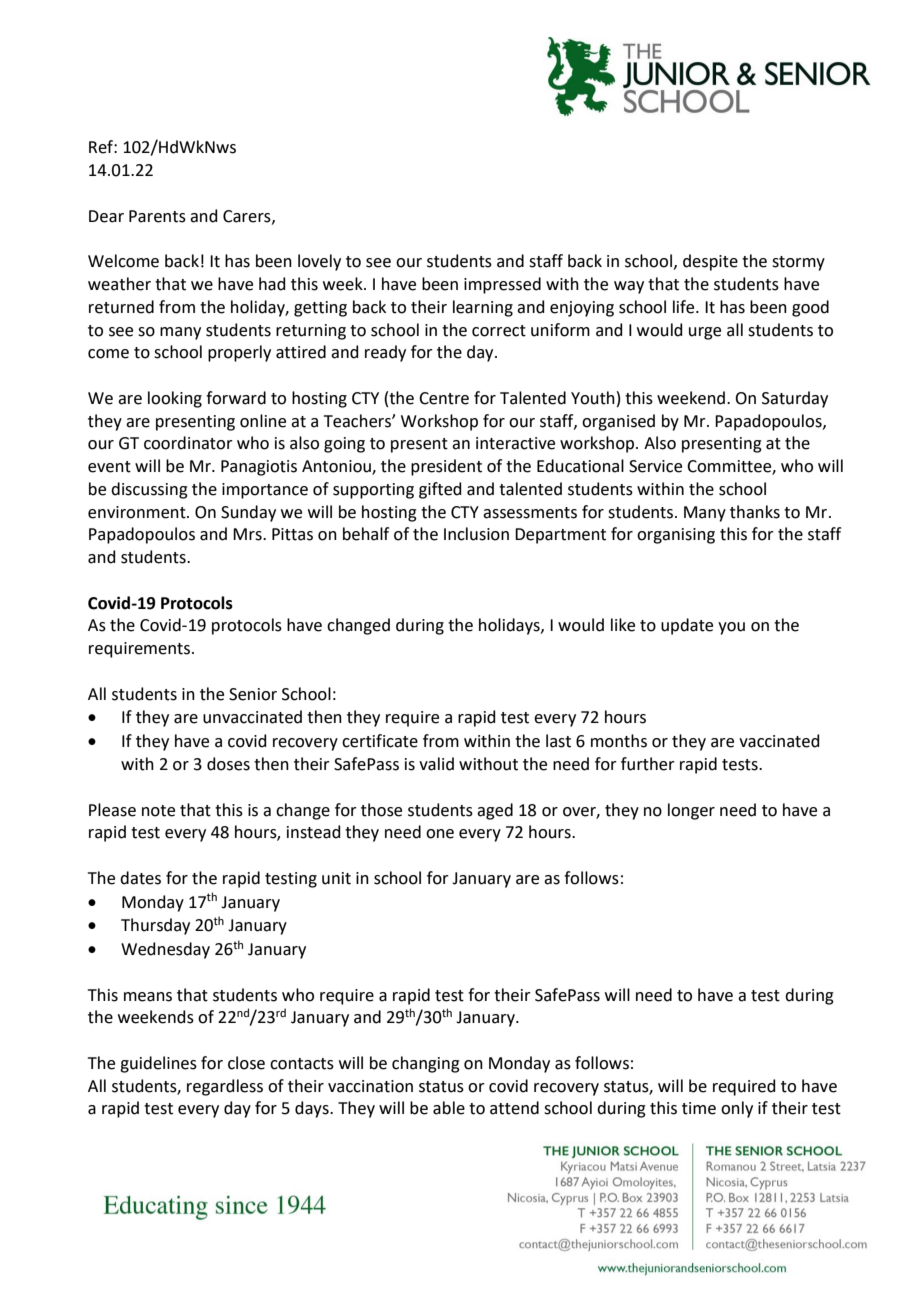 The height and width of the screenshot is (1308, 924). I want to click on note, so click(158, 811).
